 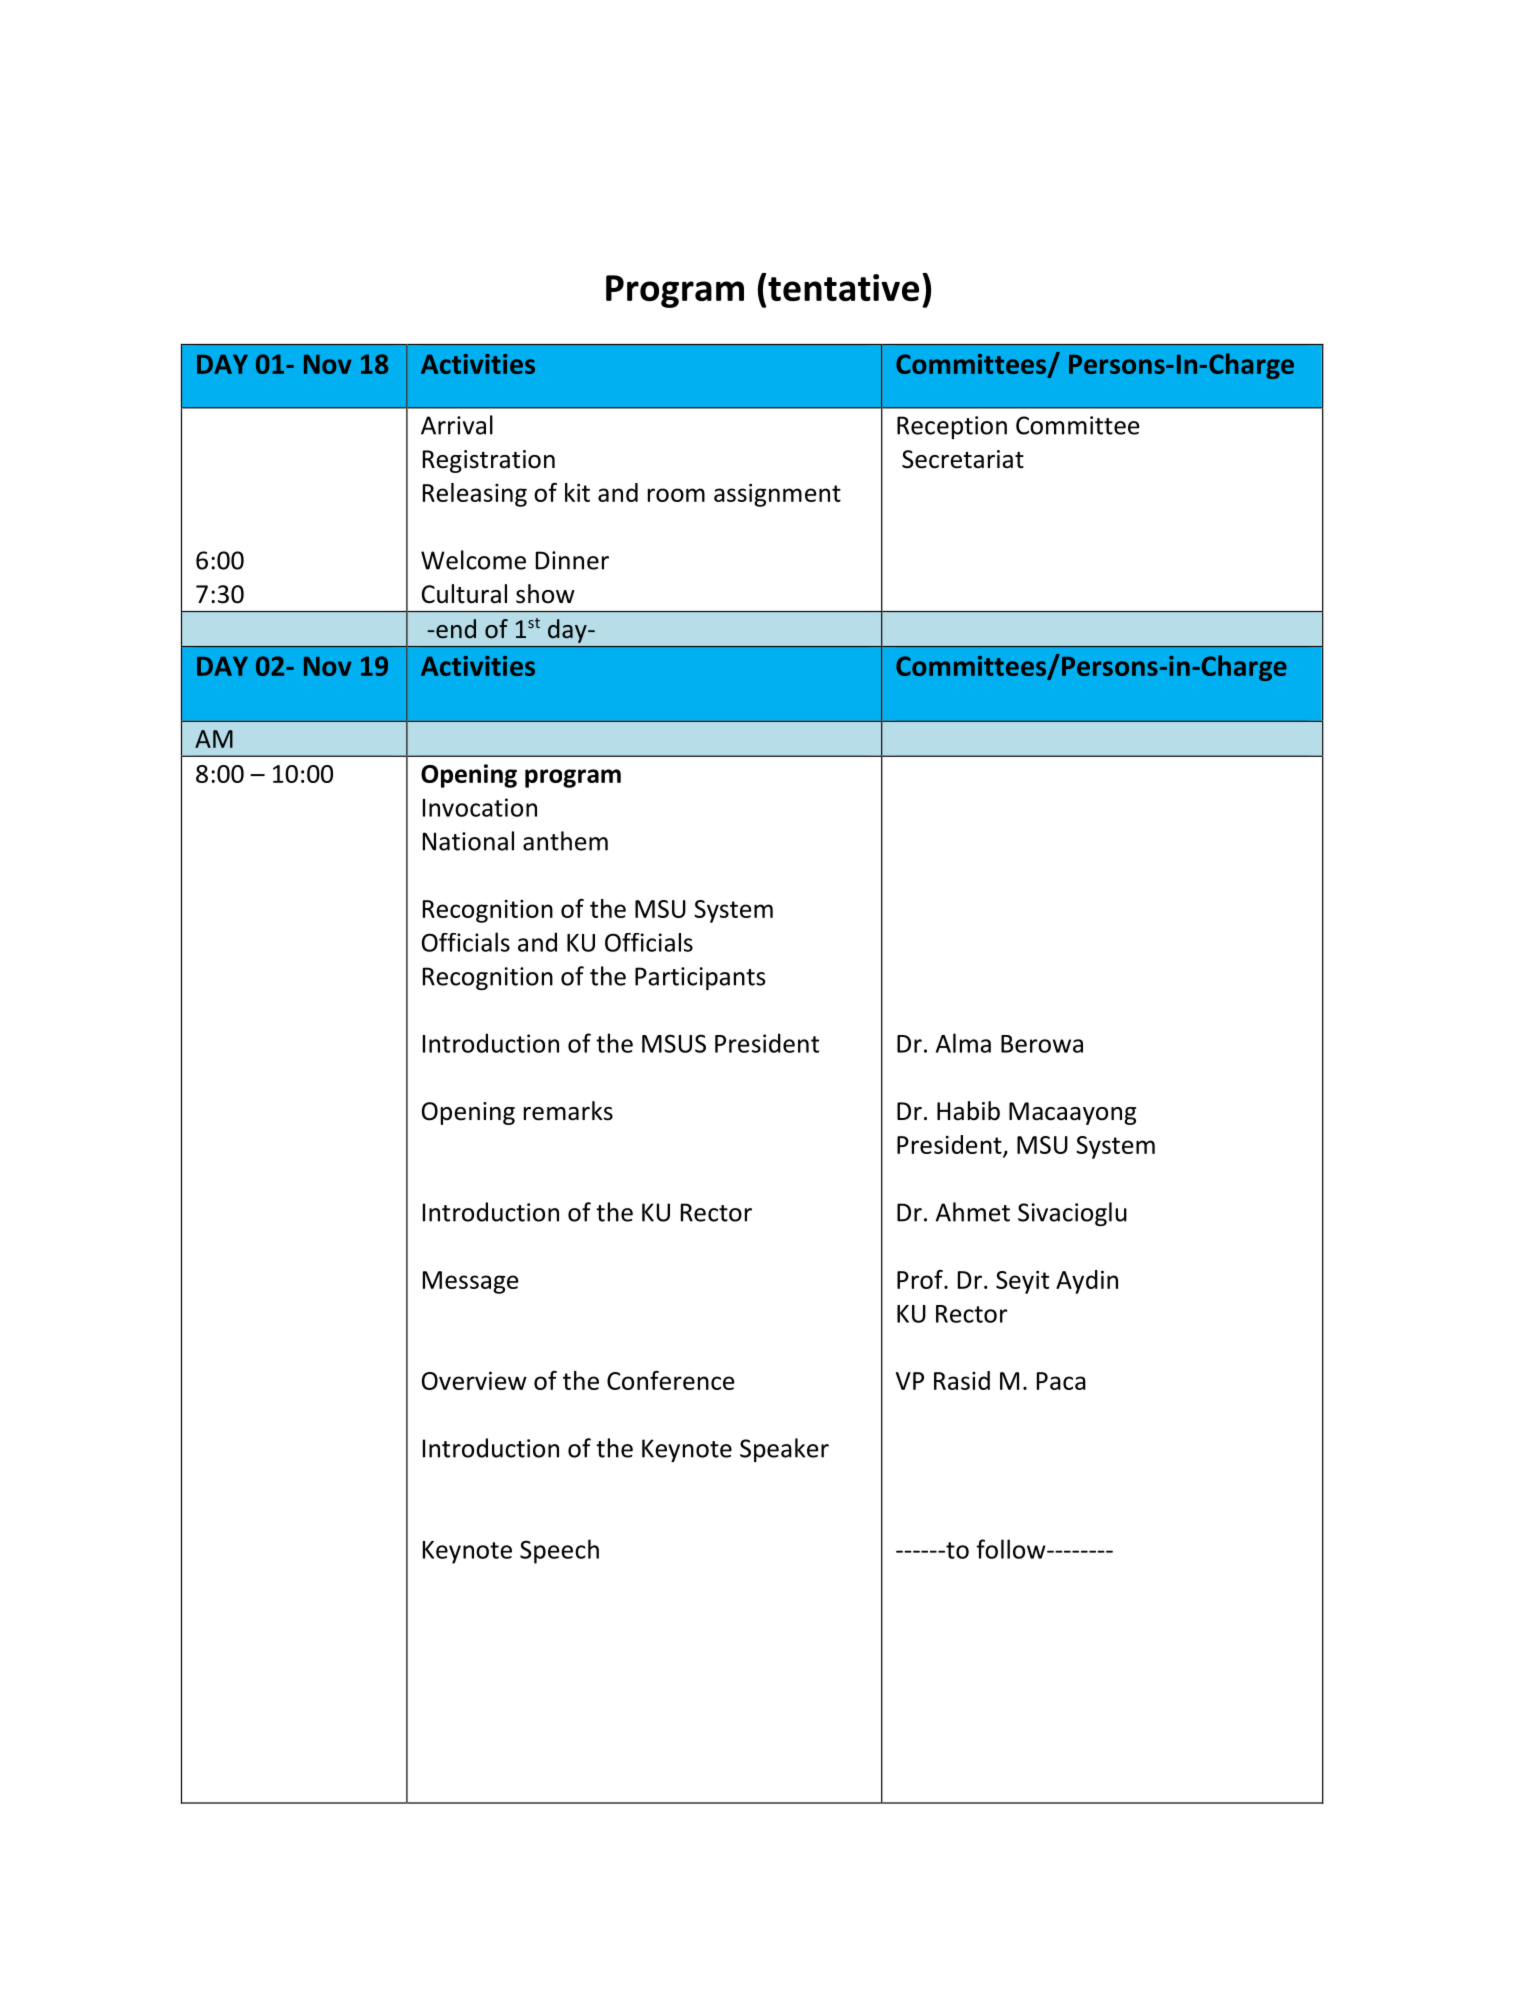 I want to click on Prof, so click(x=921, y=1279).
